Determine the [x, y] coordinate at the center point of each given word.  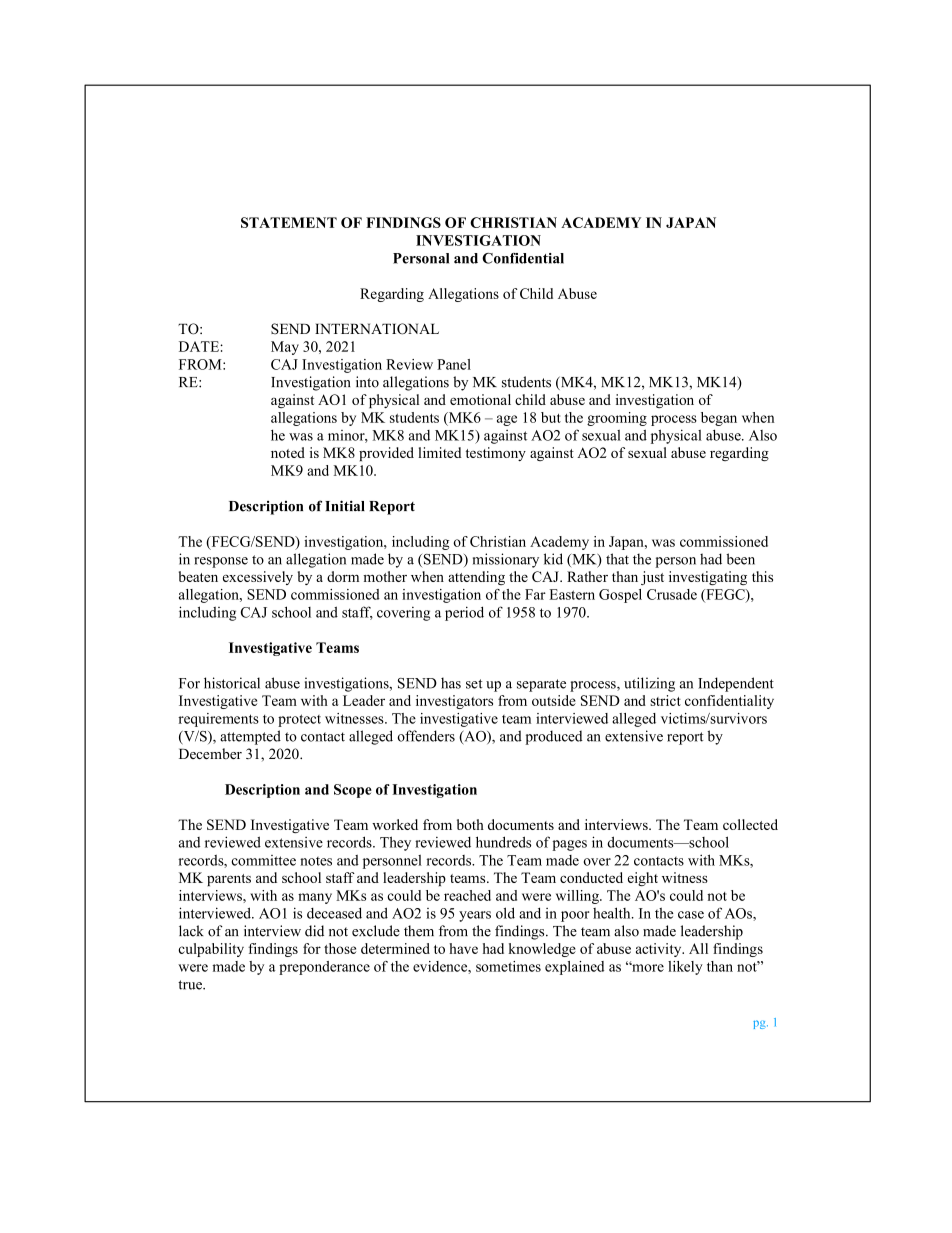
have [463, 948]
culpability [211, 950]
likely [685, 968]
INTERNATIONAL [377, 329]
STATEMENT [289, 222]
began [719, 419]
